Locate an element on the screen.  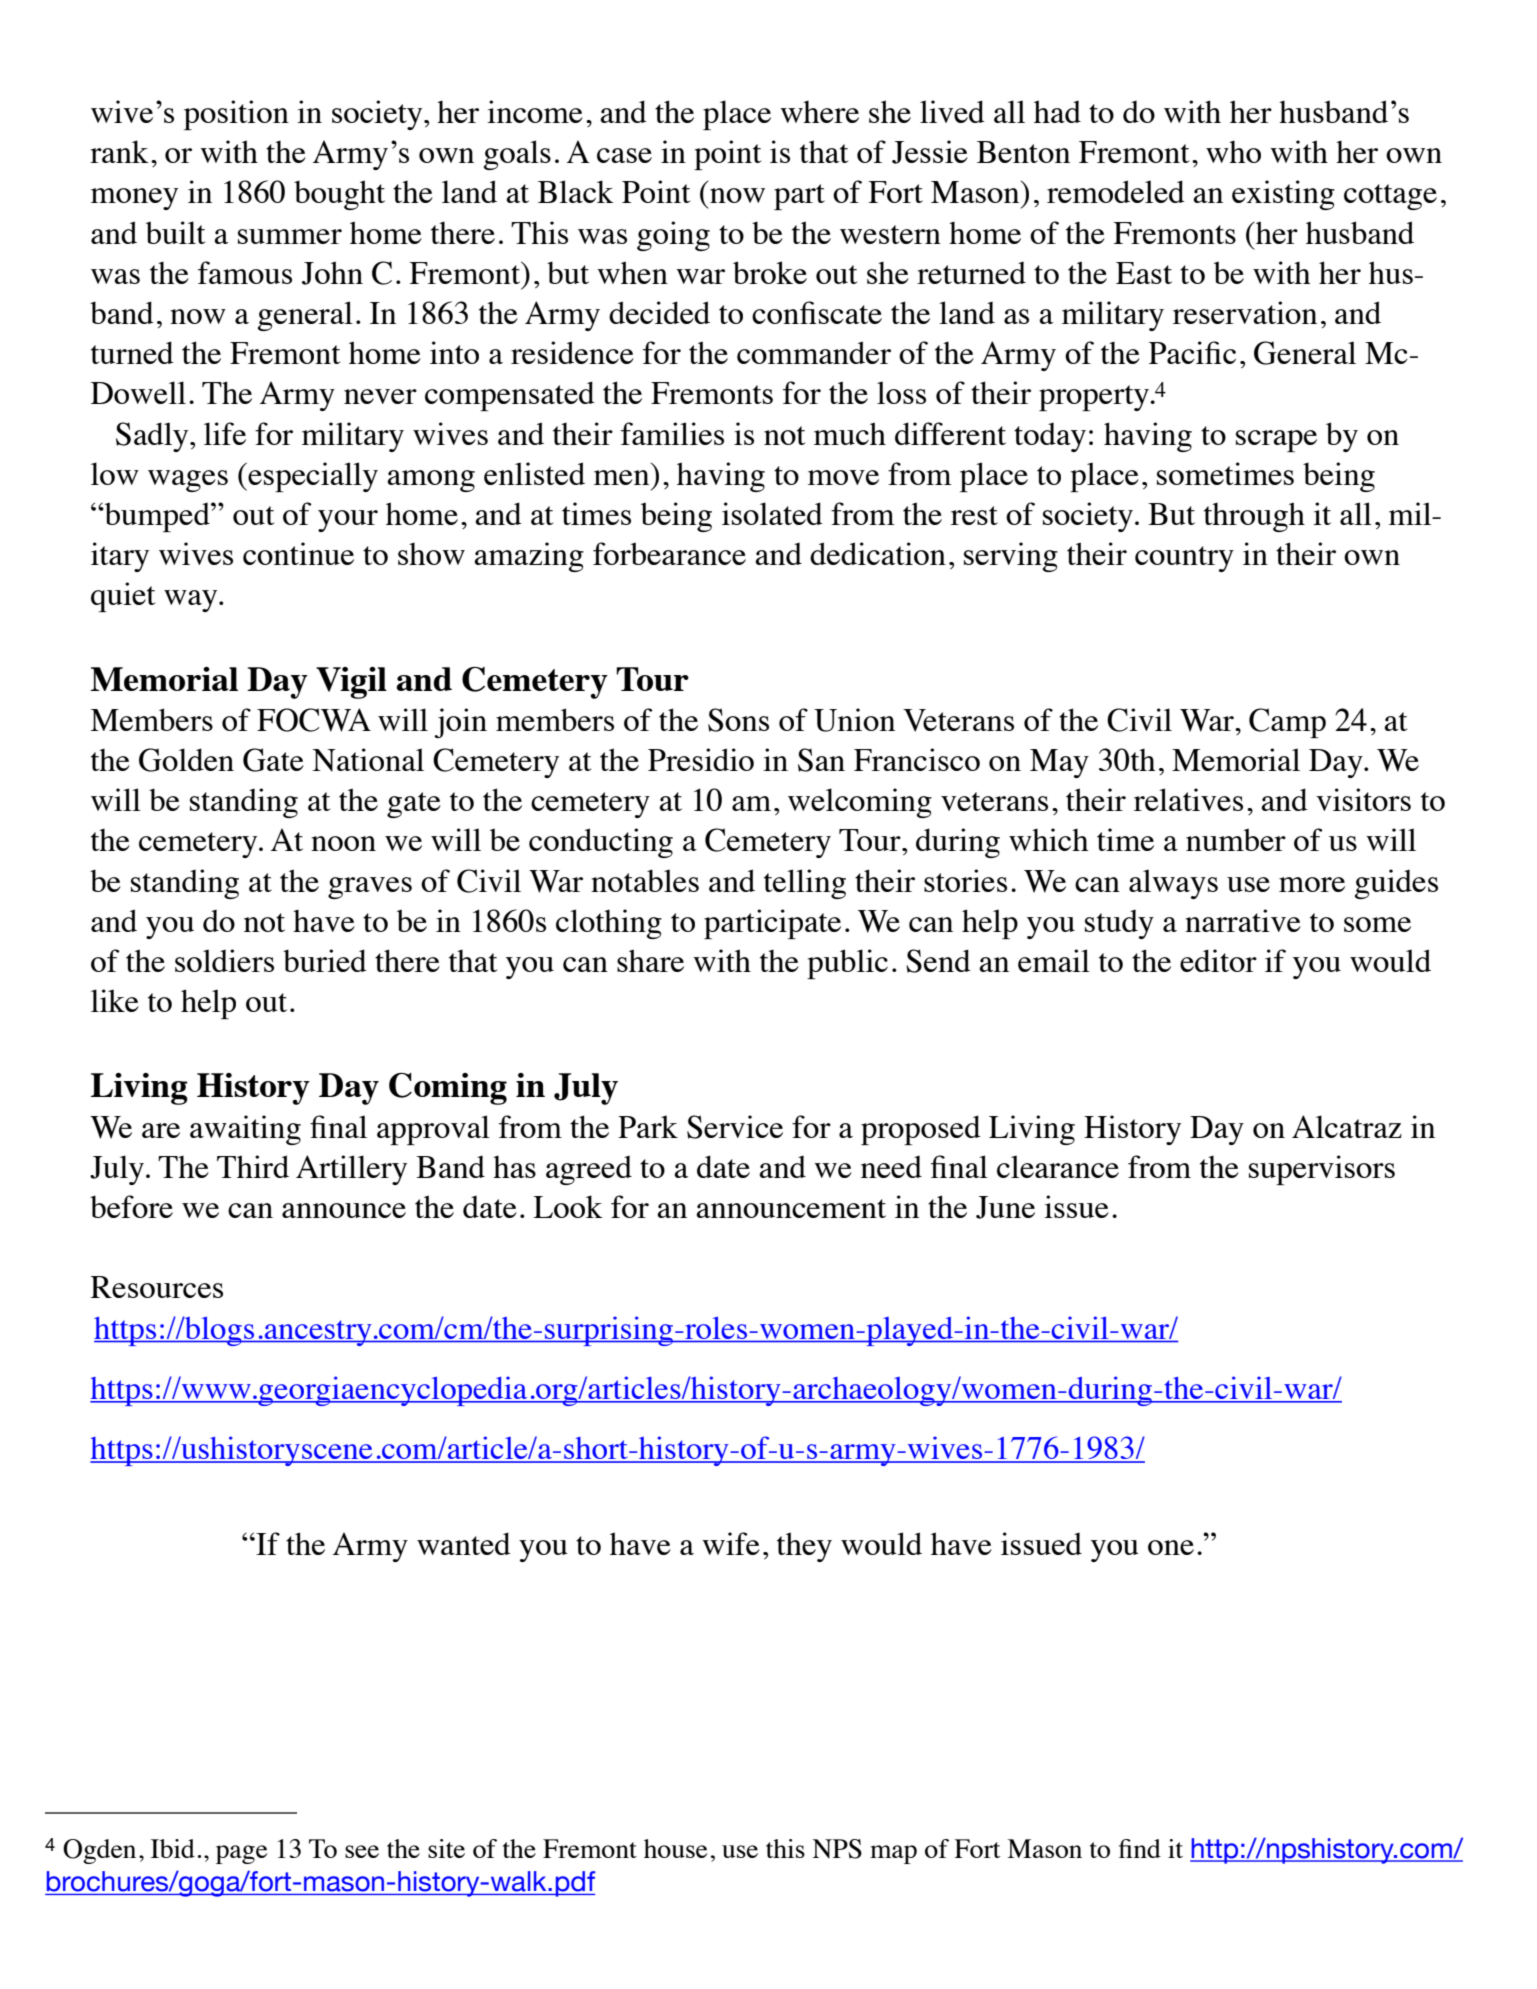
who is located at coordinates (1233, 152).
